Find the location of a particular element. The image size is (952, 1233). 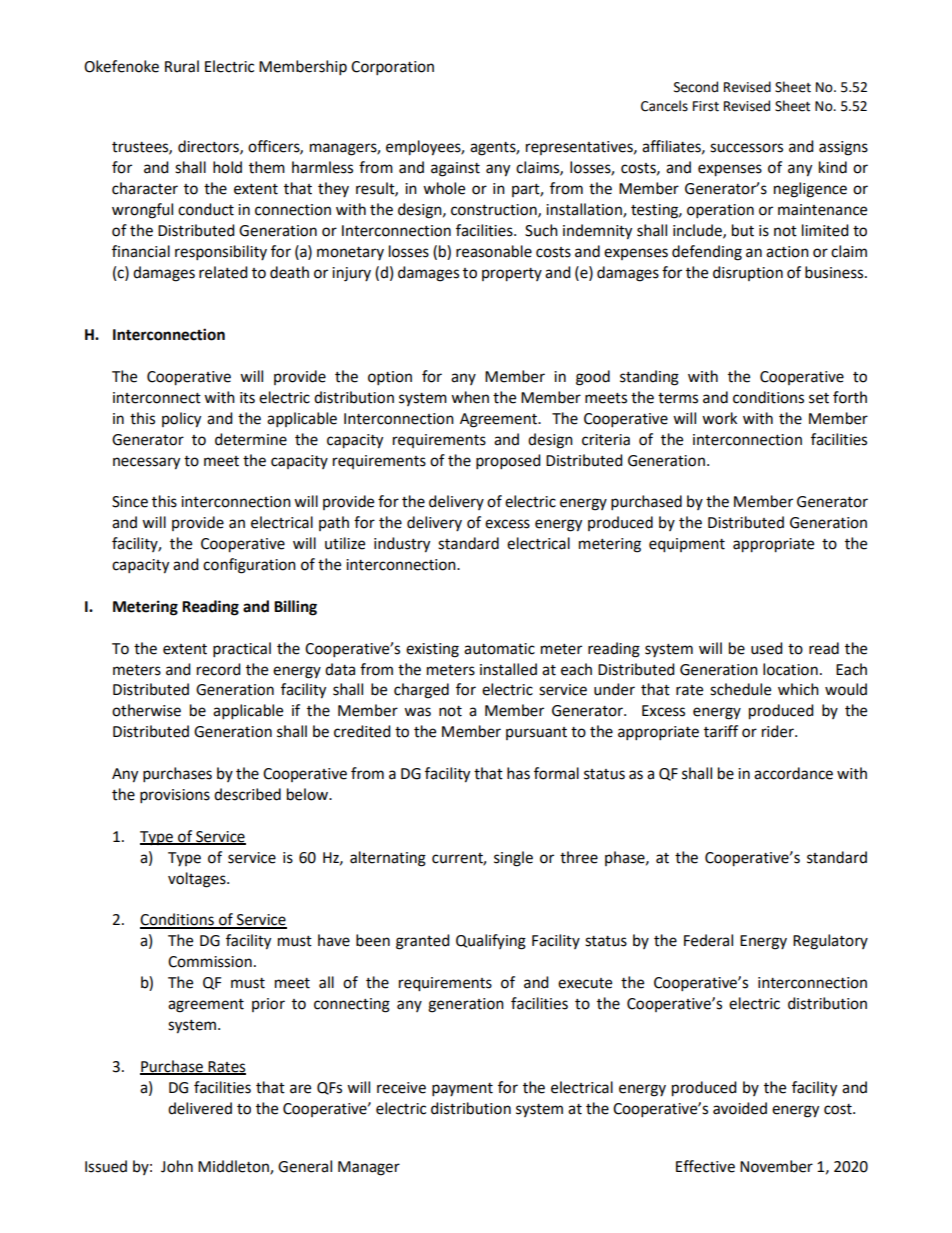

First is located at coordinates (706, 106).
